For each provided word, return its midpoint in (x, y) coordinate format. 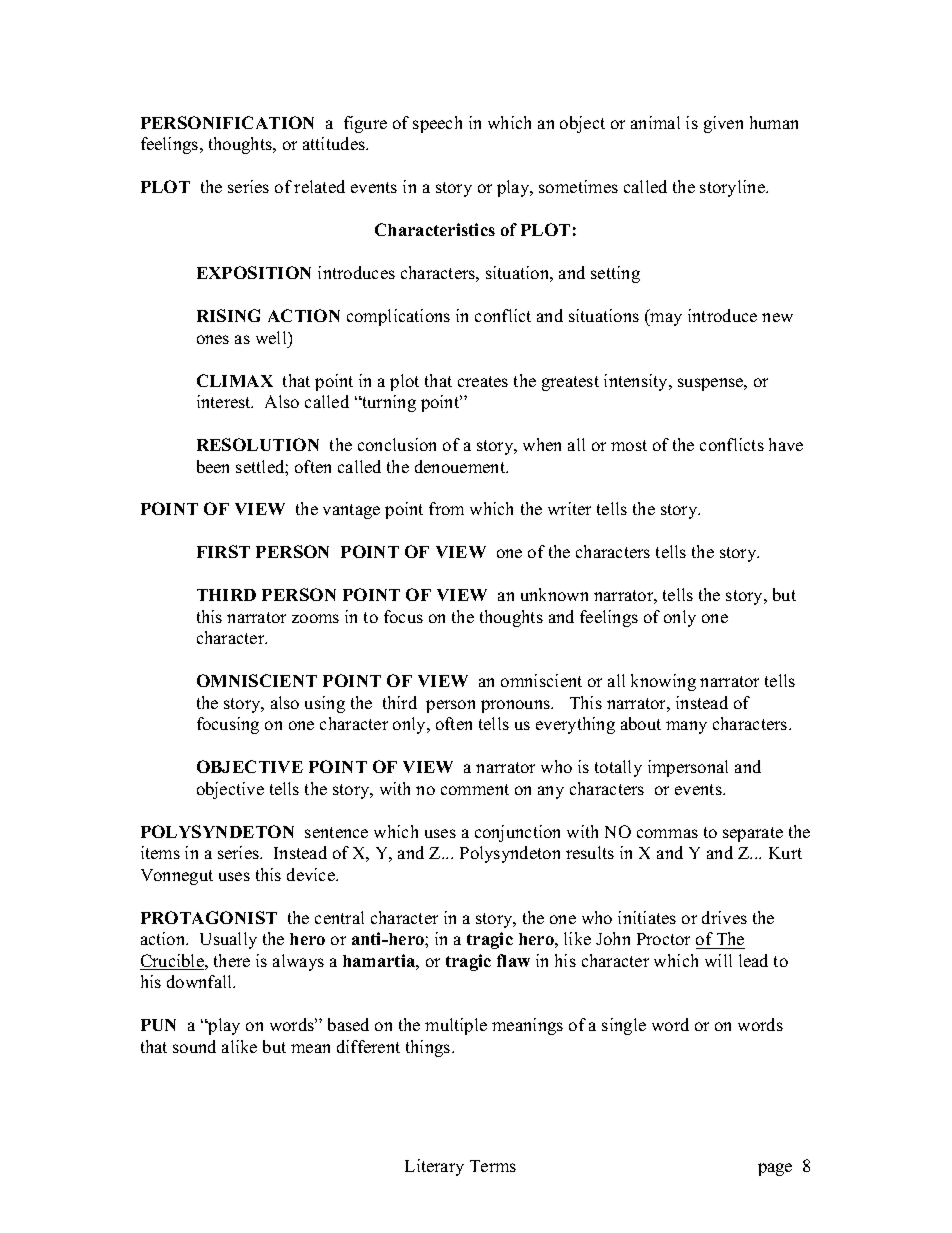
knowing (663, 682)
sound (194, 1046)
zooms (315, 618)
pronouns (516, 706)
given (723, 124)
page (775, 1169)
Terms (493, 1166)
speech (437, 124)
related (319, 186)
